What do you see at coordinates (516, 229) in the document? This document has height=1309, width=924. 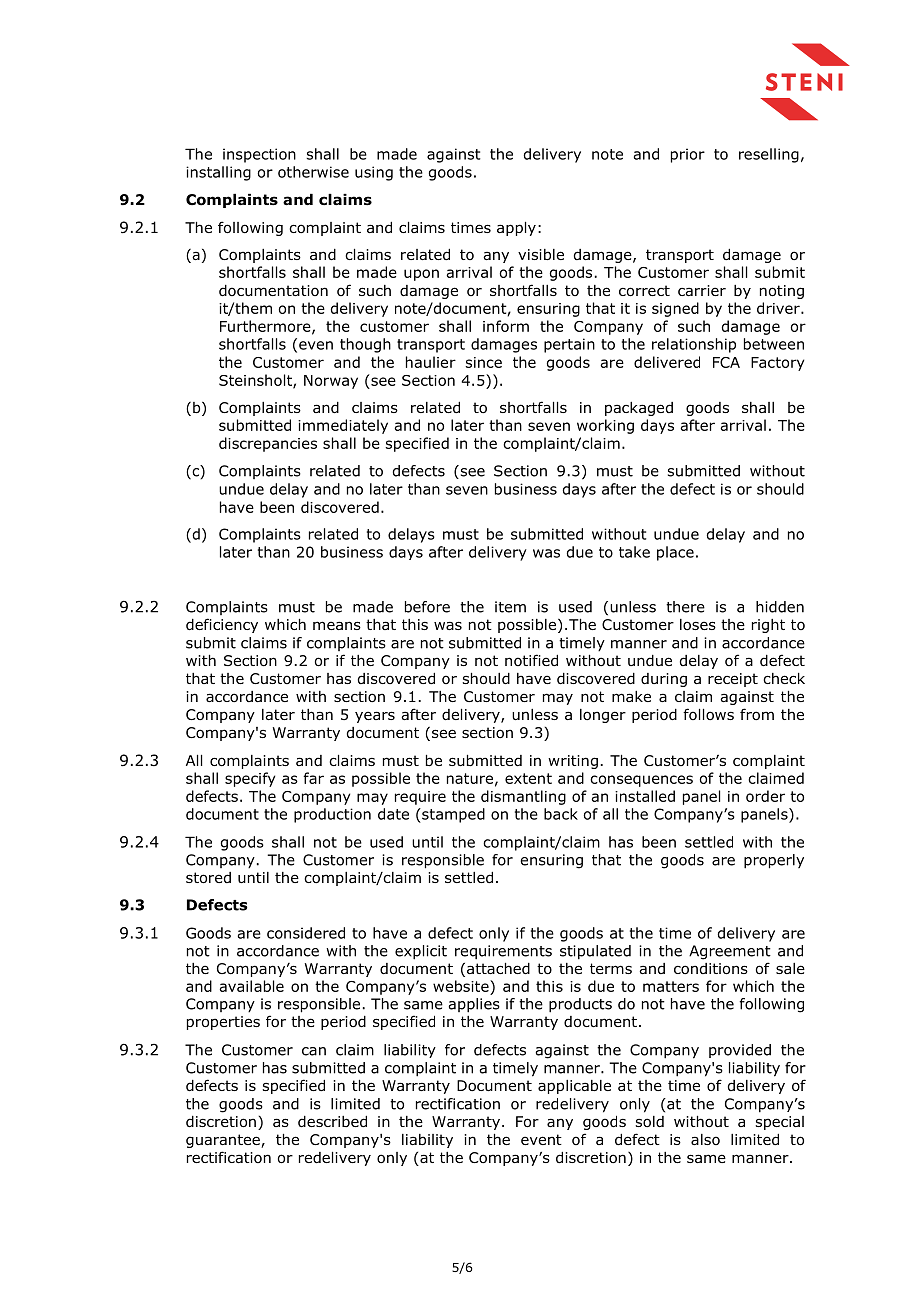 I see `apply` at bounding box center [516, 229].
